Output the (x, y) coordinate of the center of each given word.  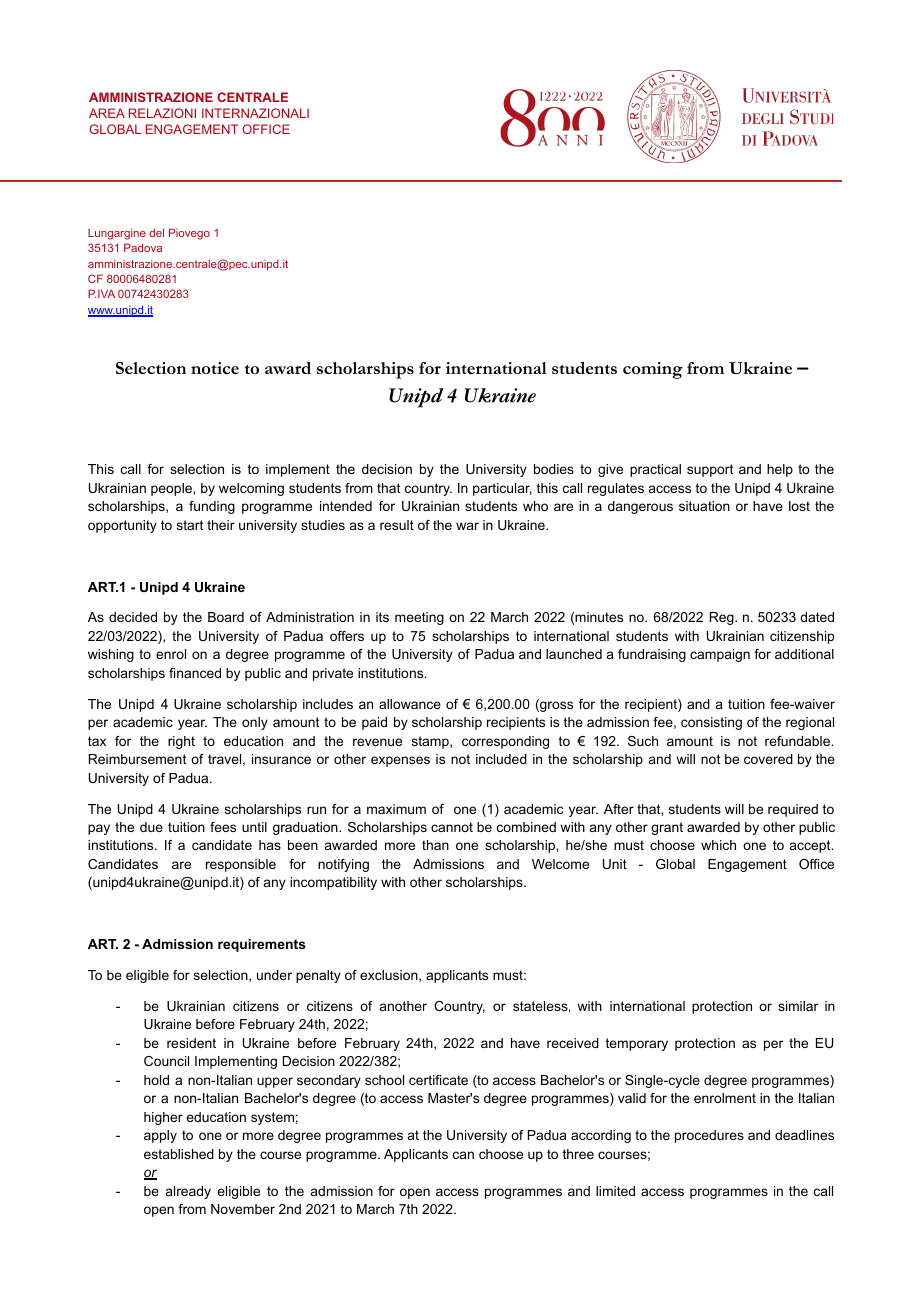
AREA (107, 113)
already (188, 1192)
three (578, 1154)
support (710, 470)
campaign (720, 655)
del (156, 232)
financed (195, 673)
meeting (419, 618)
